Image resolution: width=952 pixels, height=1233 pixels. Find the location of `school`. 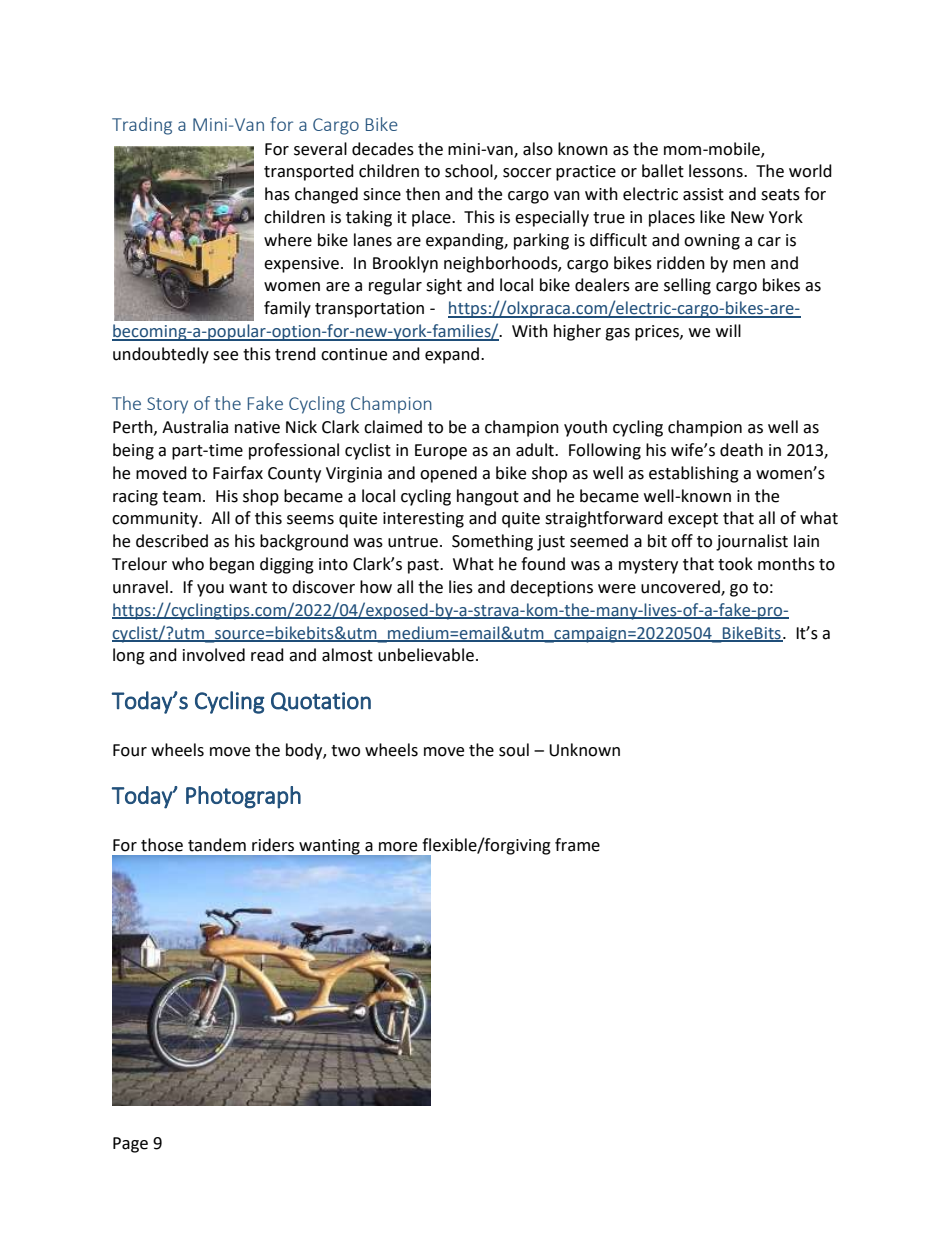

school is located at coordinates (470, 172).
